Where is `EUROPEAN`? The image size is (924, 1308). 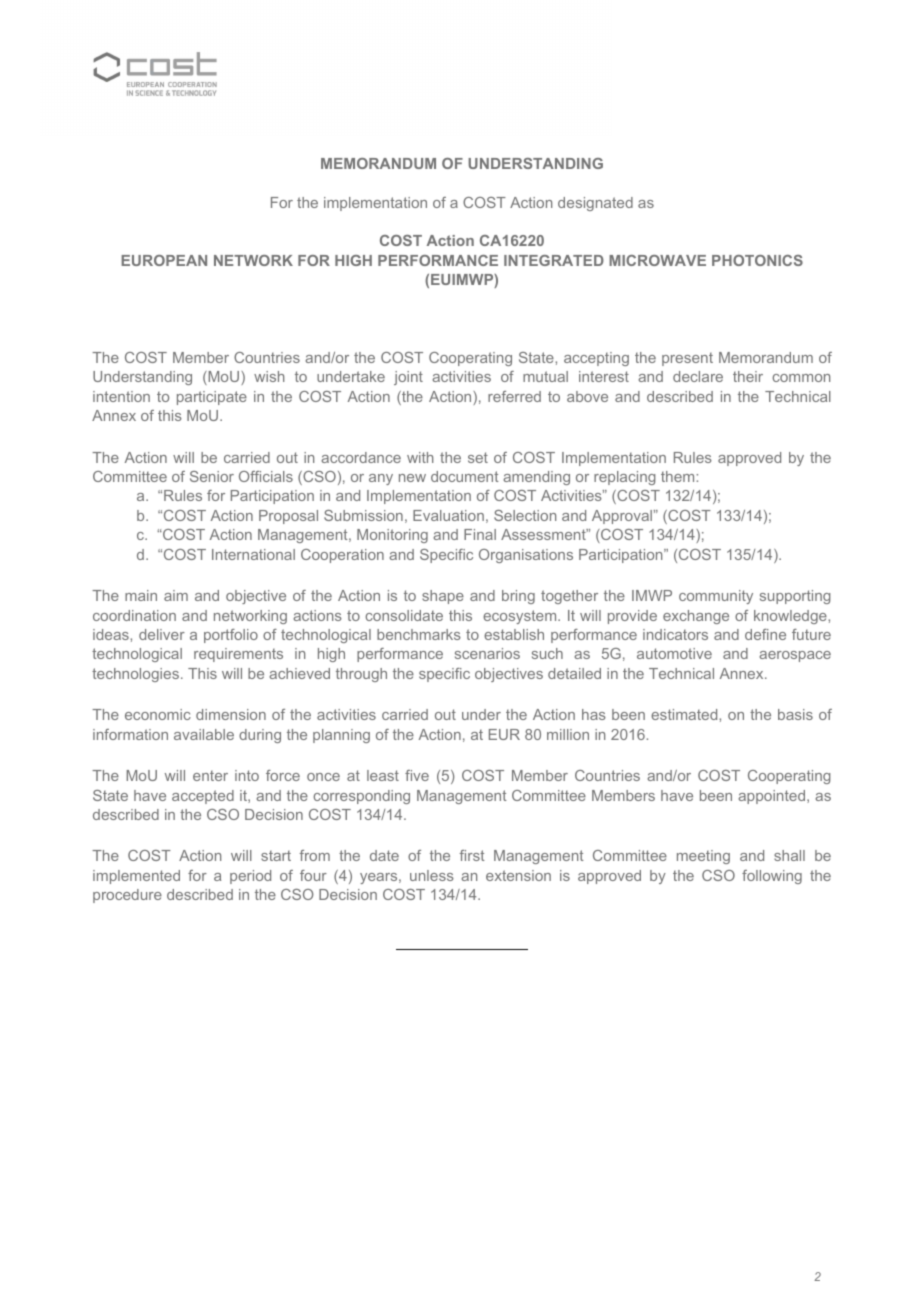 EUROPEAN is located at coordinates (164, 260).
